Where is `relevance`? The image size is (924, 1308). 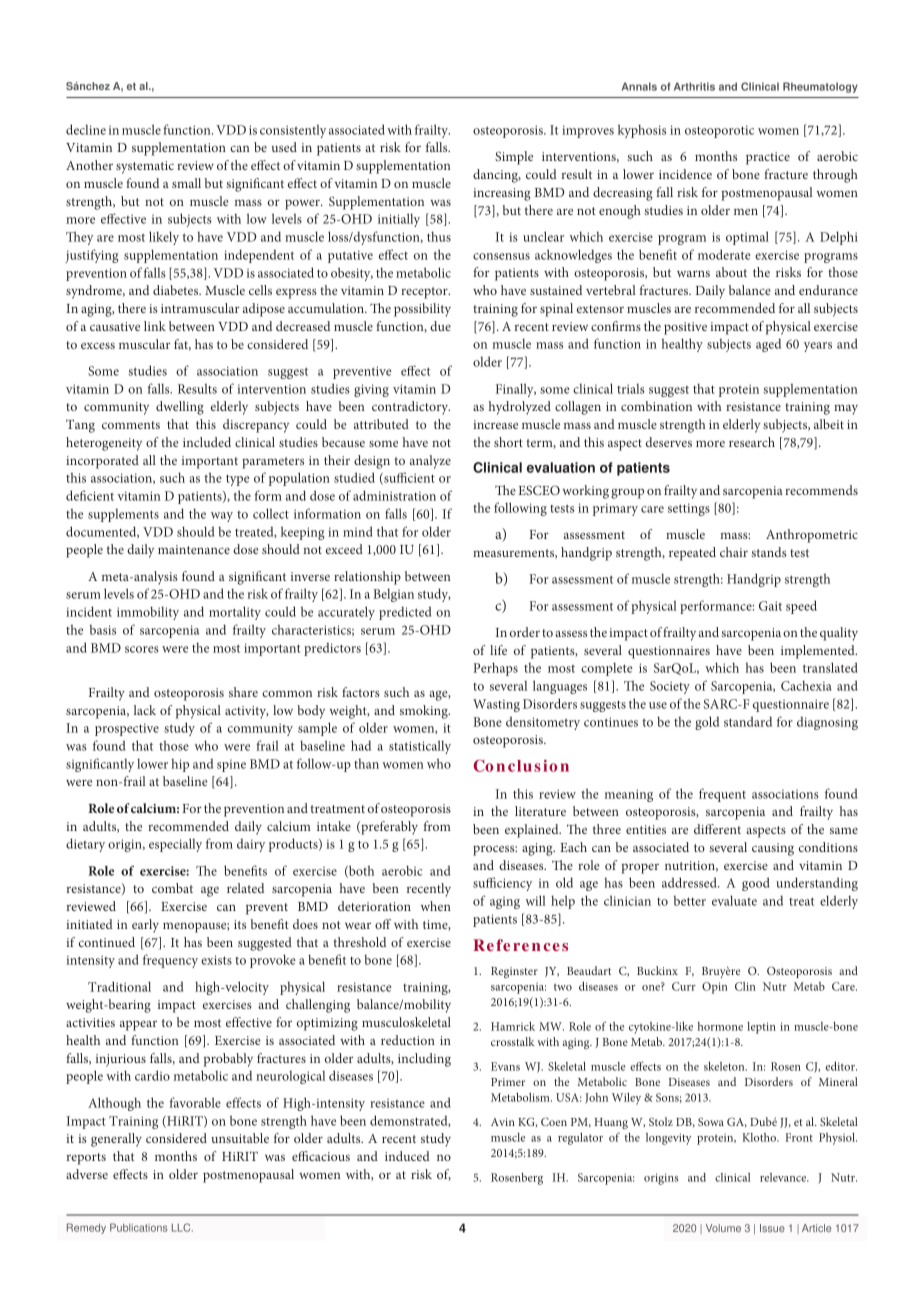 relevance is located at coordinates (784, 1177).
